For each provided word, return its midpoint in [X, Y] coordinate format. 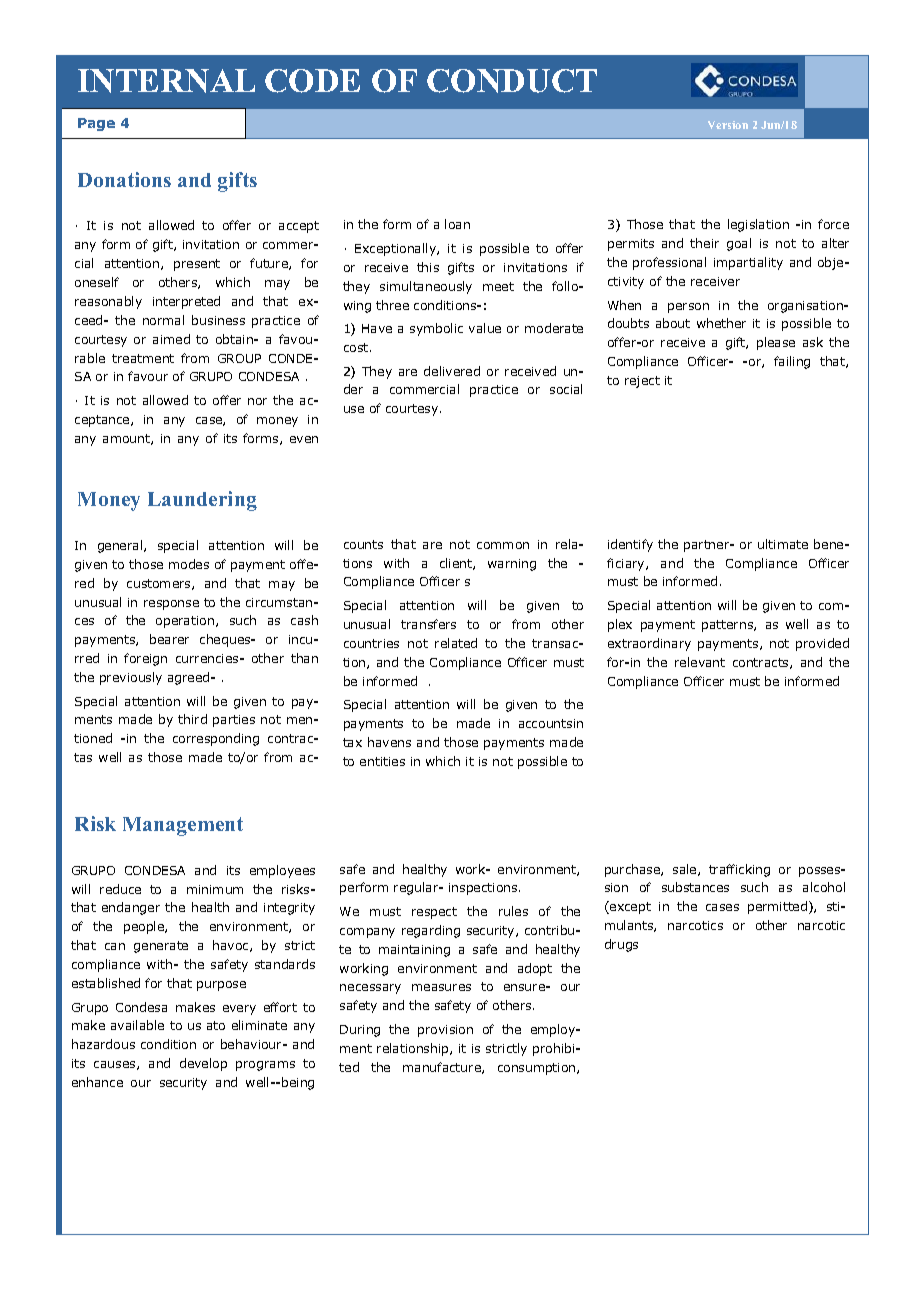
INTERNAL [166, 81]
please [776, 343]
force [833, 224]
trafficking [739, 870]
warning [512, 565]
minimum [215, 889]
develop [203, 1064]
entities [382, 761]
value [485, 328]
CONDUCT [512, 81]
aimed [171, 339]
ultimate [783, 544]
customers [160, 584]
